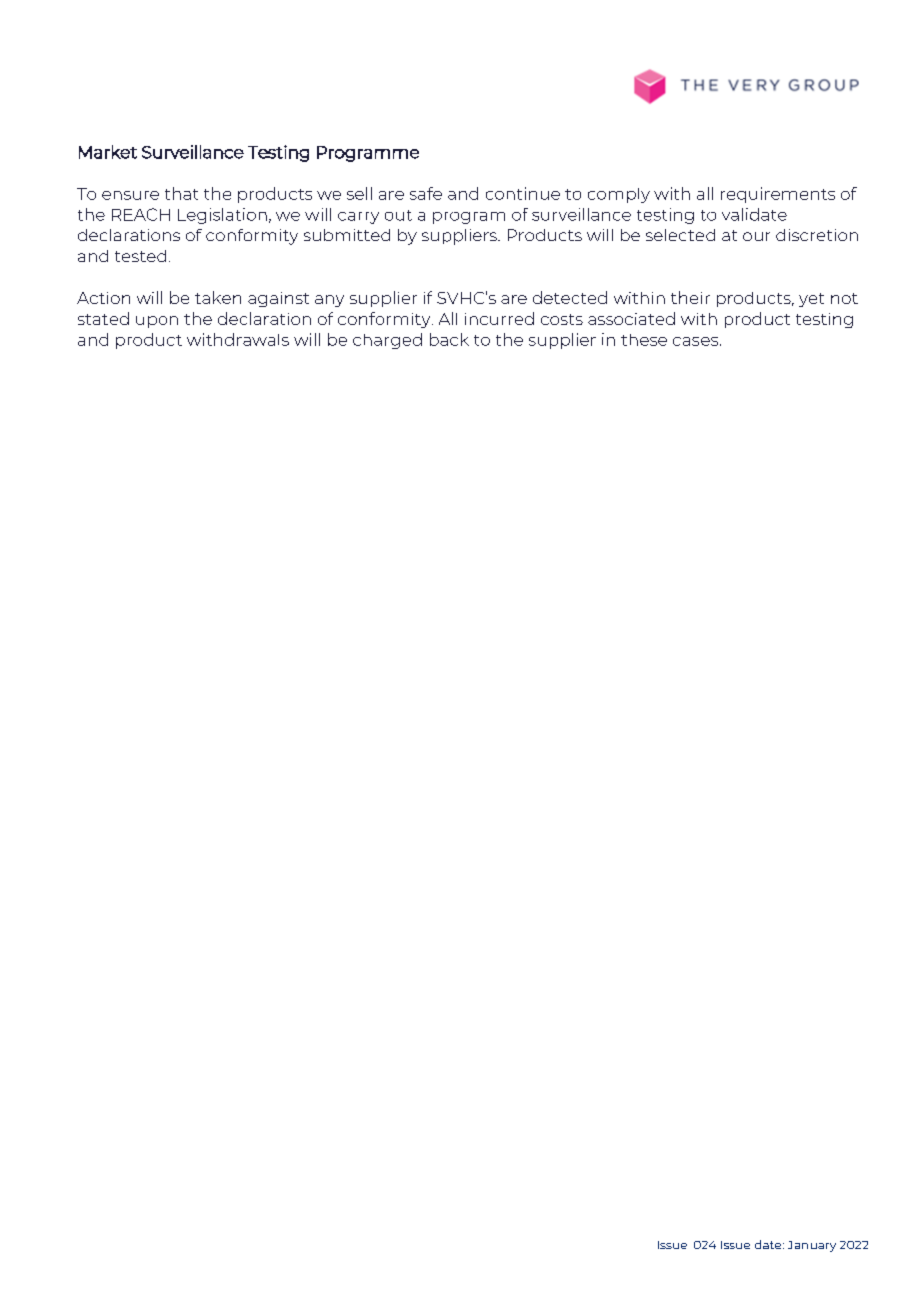  Describe the element at coordinates (181, 193) in the page. I see `that` at that location.
